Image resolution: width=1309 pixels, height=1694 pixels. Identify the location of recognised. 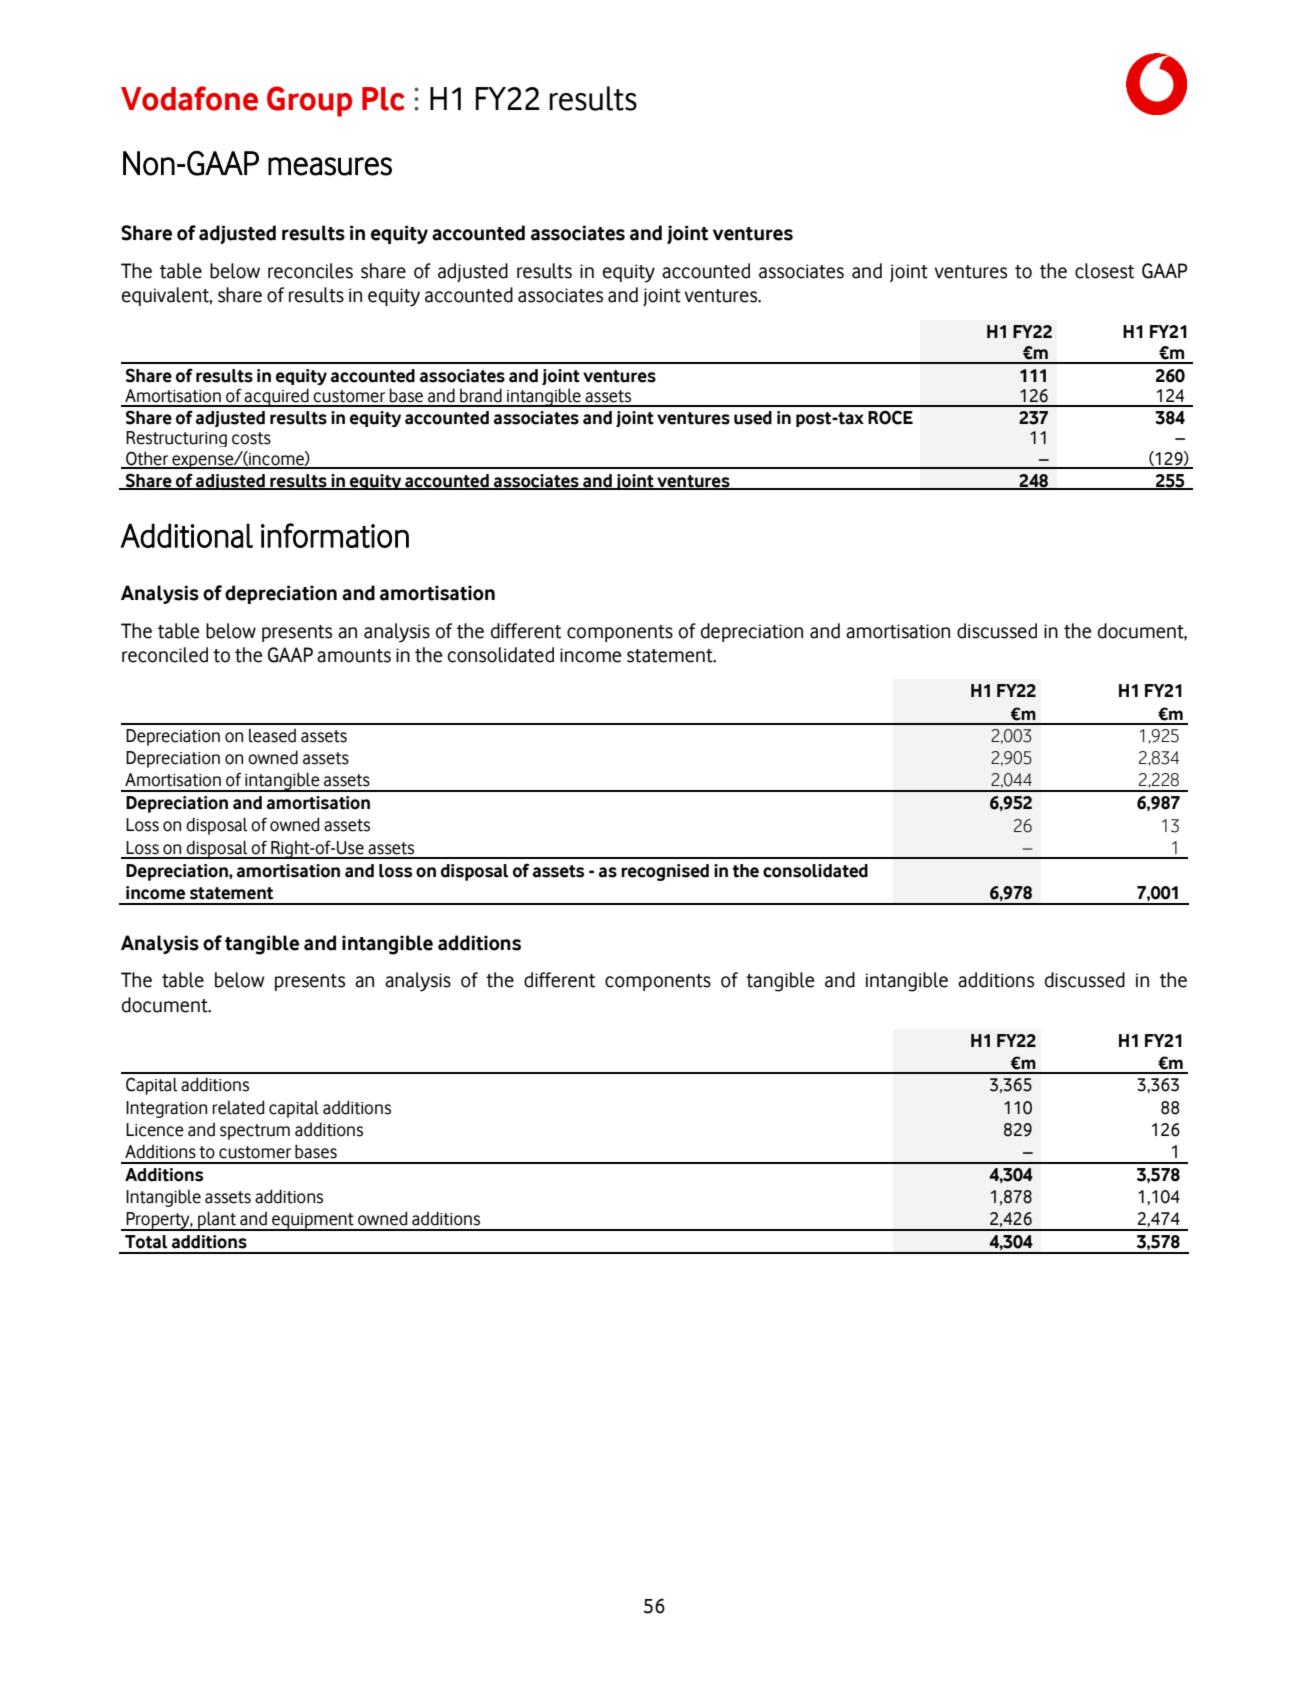
(665, 872).
